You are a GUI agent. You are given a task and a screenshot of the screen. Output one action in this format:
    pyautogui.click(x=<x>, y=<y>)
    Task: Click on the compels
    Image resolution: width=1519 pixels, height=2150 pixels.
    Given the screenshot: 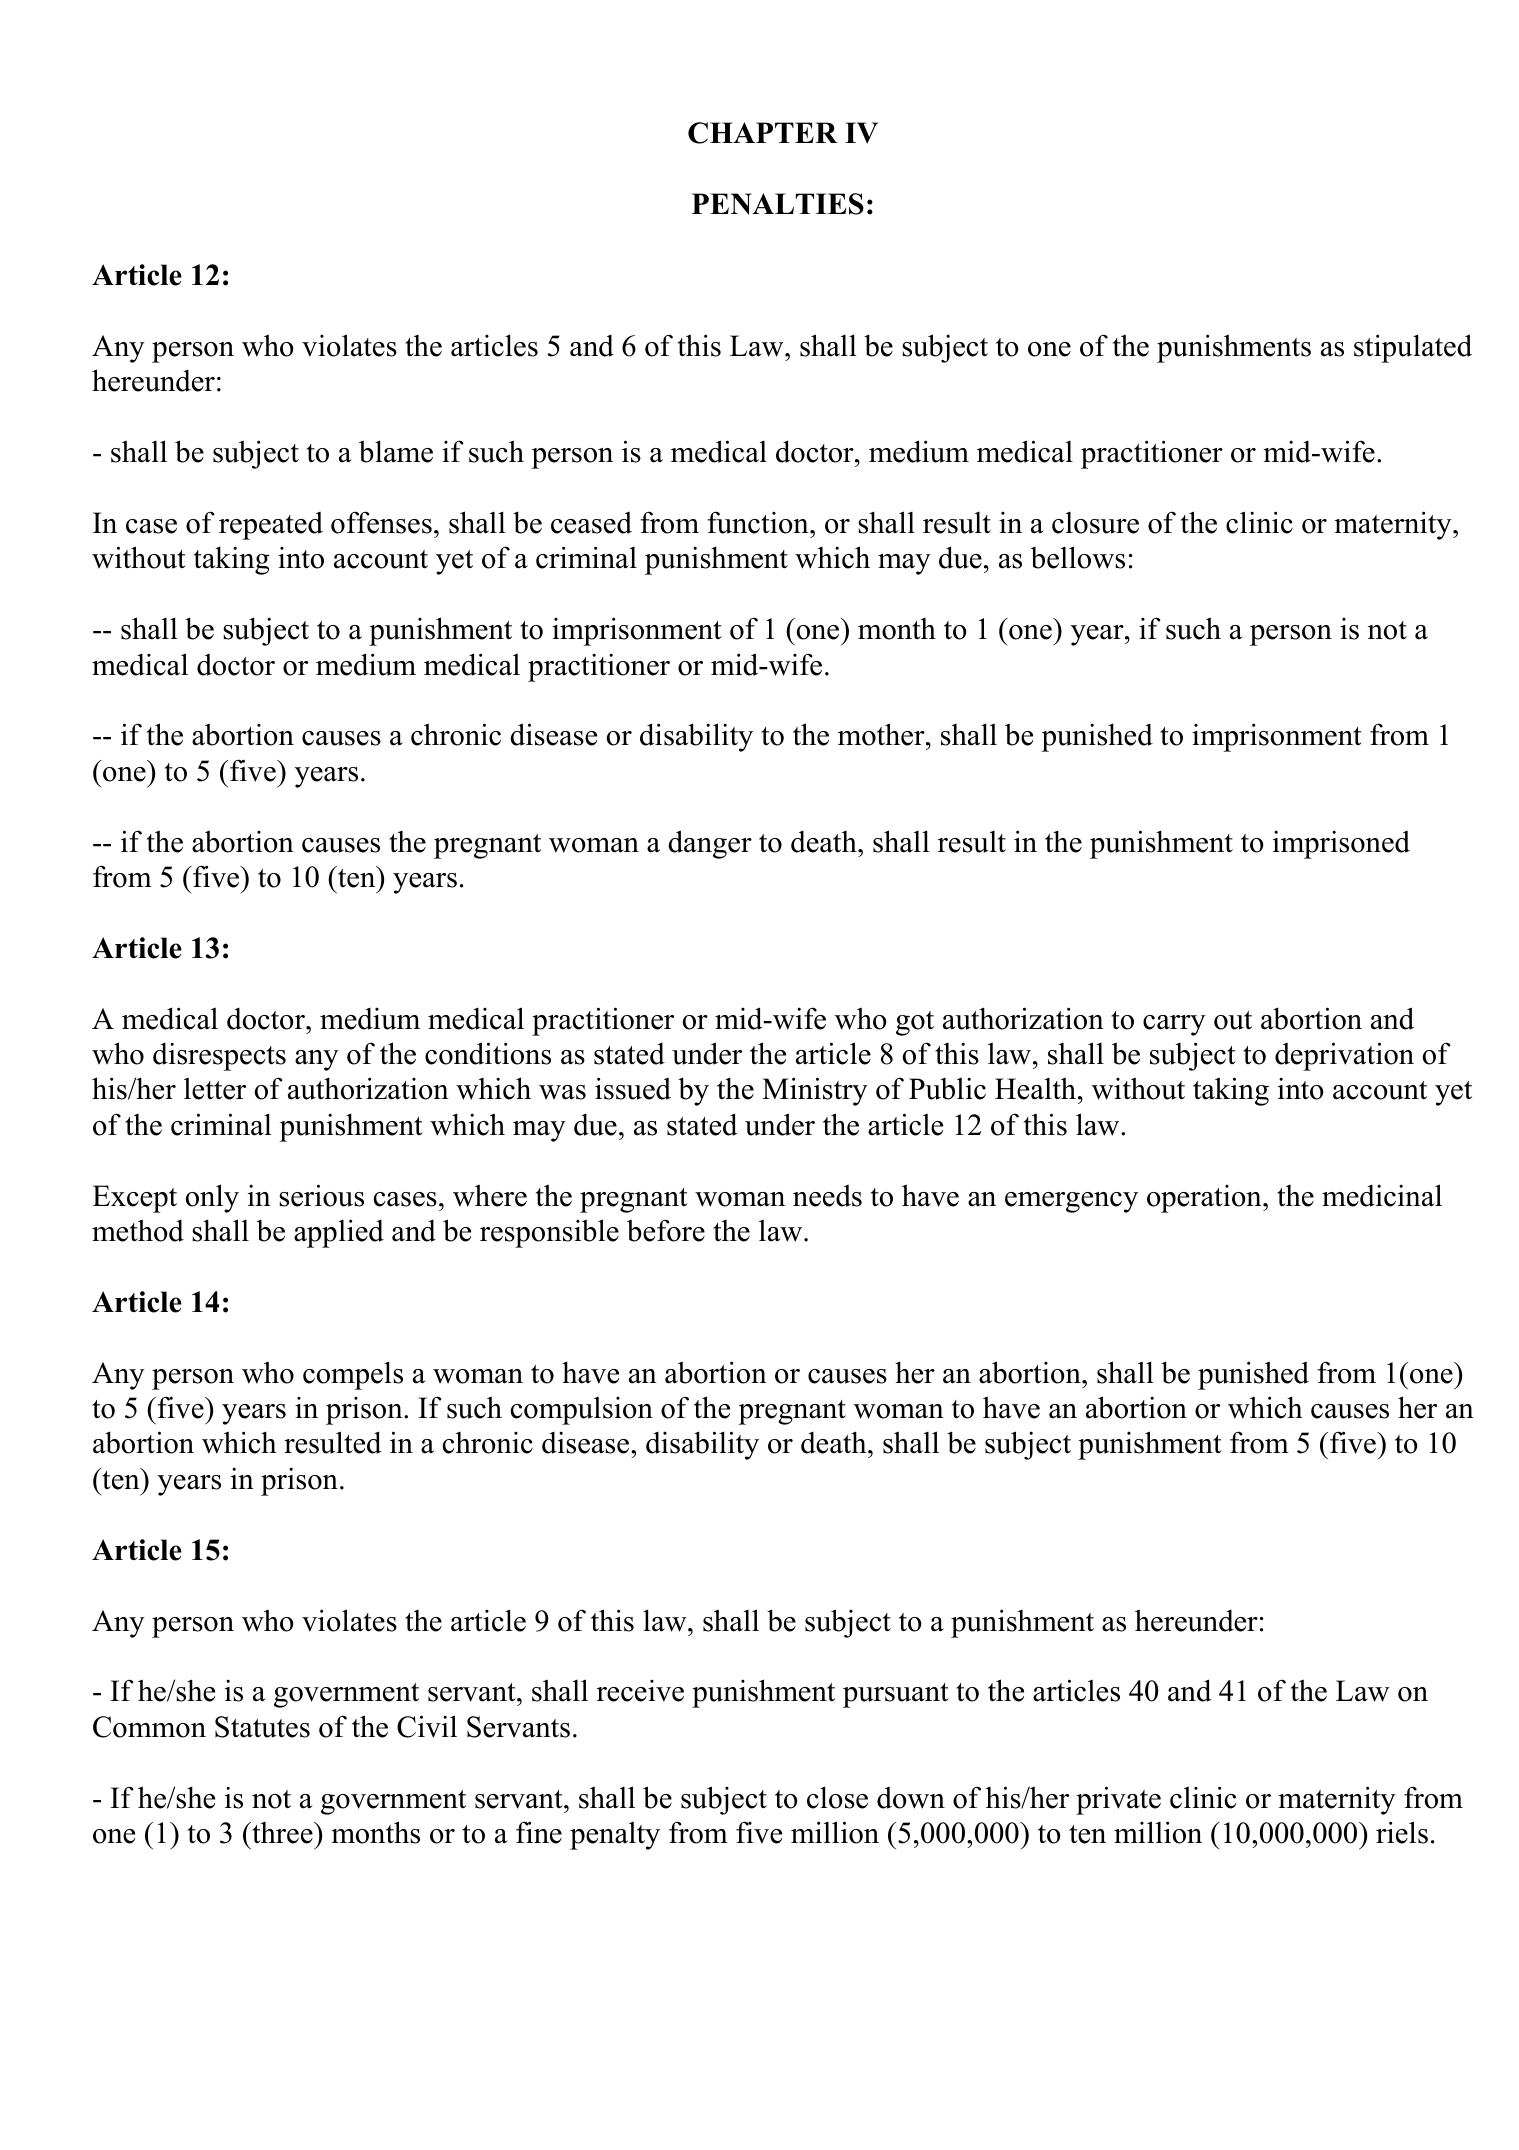 What is the action you would take?
    pyautogui.click(x=353, y=1375)
